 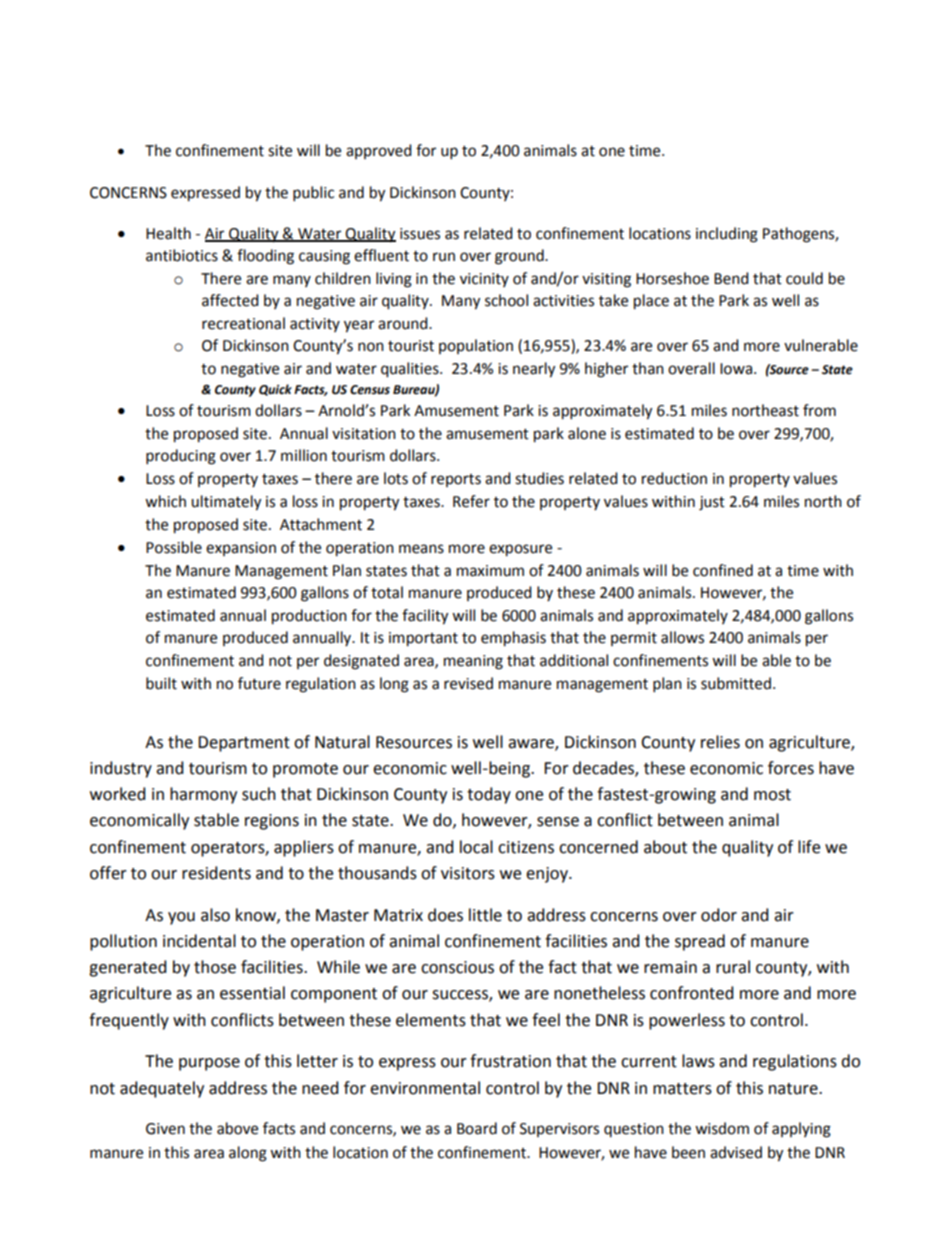 I want to click on issues, so click(x=420, y=234).
